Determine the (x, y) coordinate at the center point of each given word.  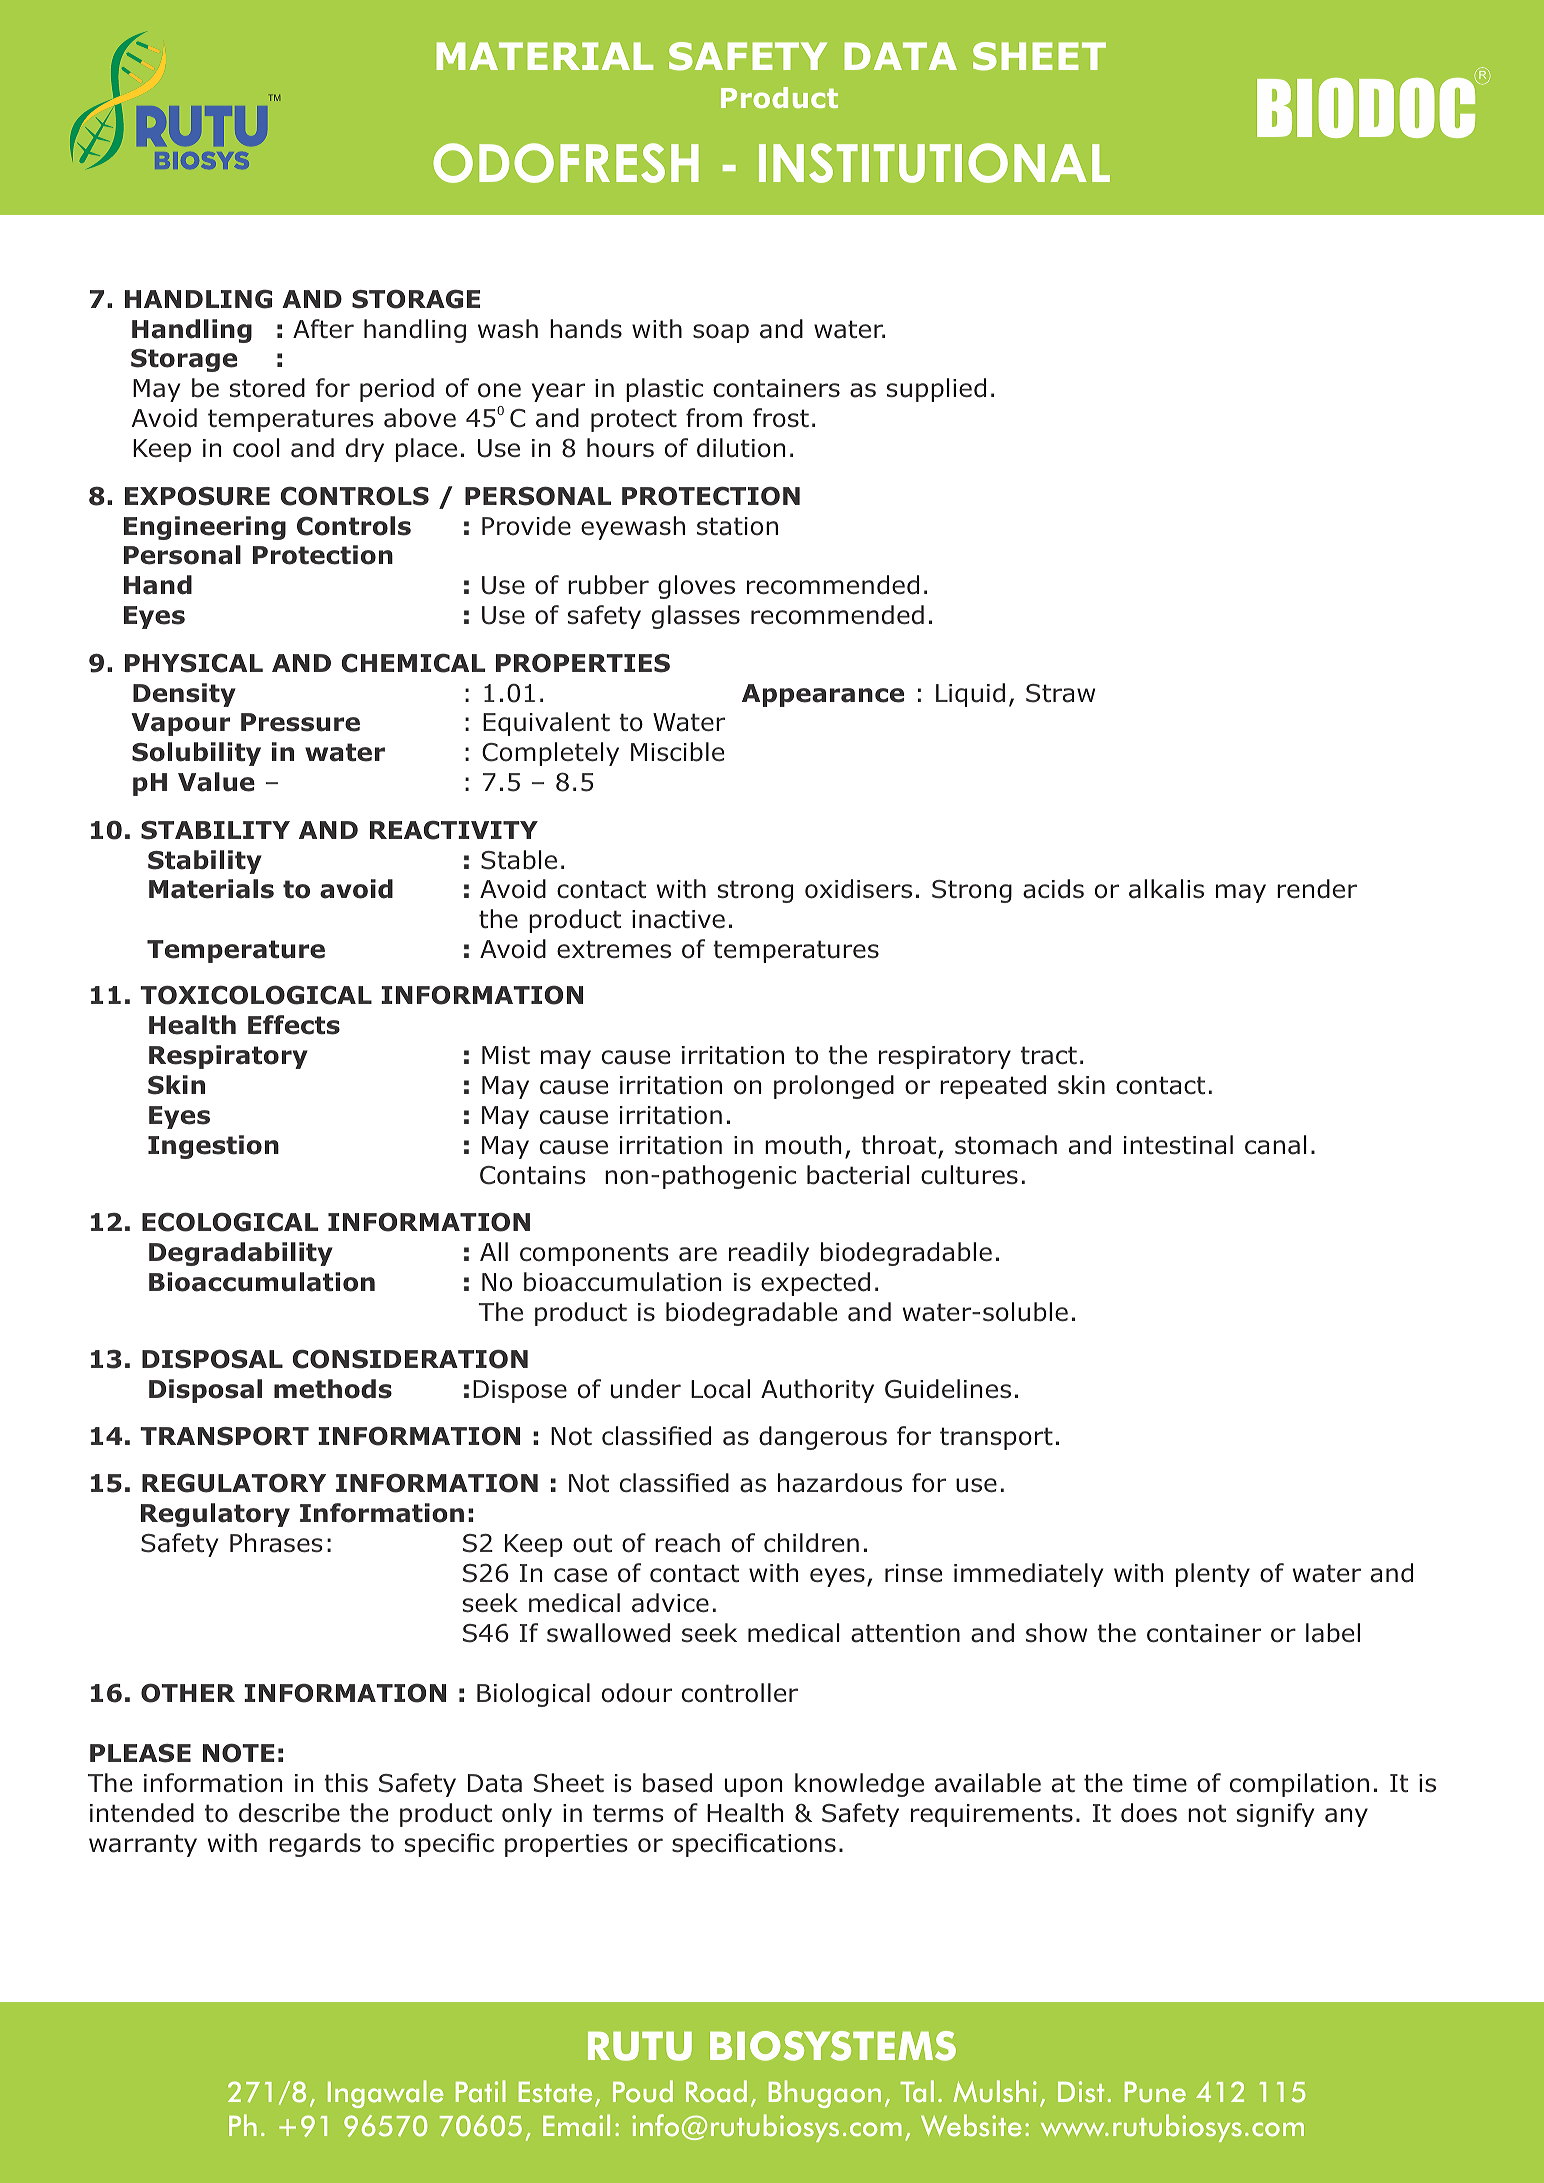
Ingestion (213, 1147)
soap (721, 333)
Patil (481, 2091)
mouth (803, 1145)
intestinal (1178, 1145)
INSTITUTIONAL (934, 163)
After (323, 329)
